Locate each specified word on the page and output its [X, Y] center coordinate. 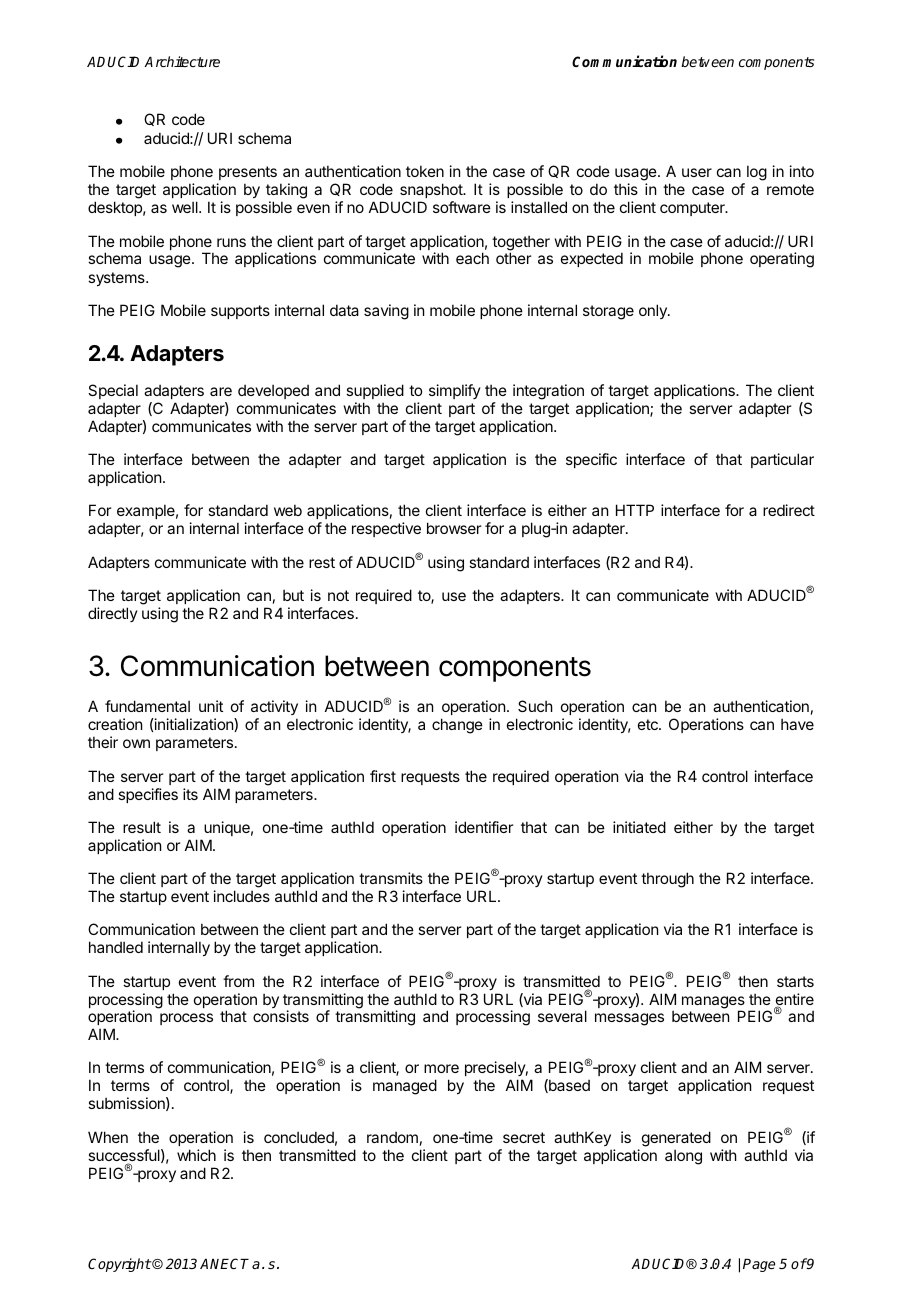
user [697, 172]
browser [454, 528]
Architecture [182, 61]
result [142, 827]
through [667, 880]
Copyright [120, 1265]
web [288, 510]
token [425, 171]
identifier [484, 827]
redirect [789, 510]
